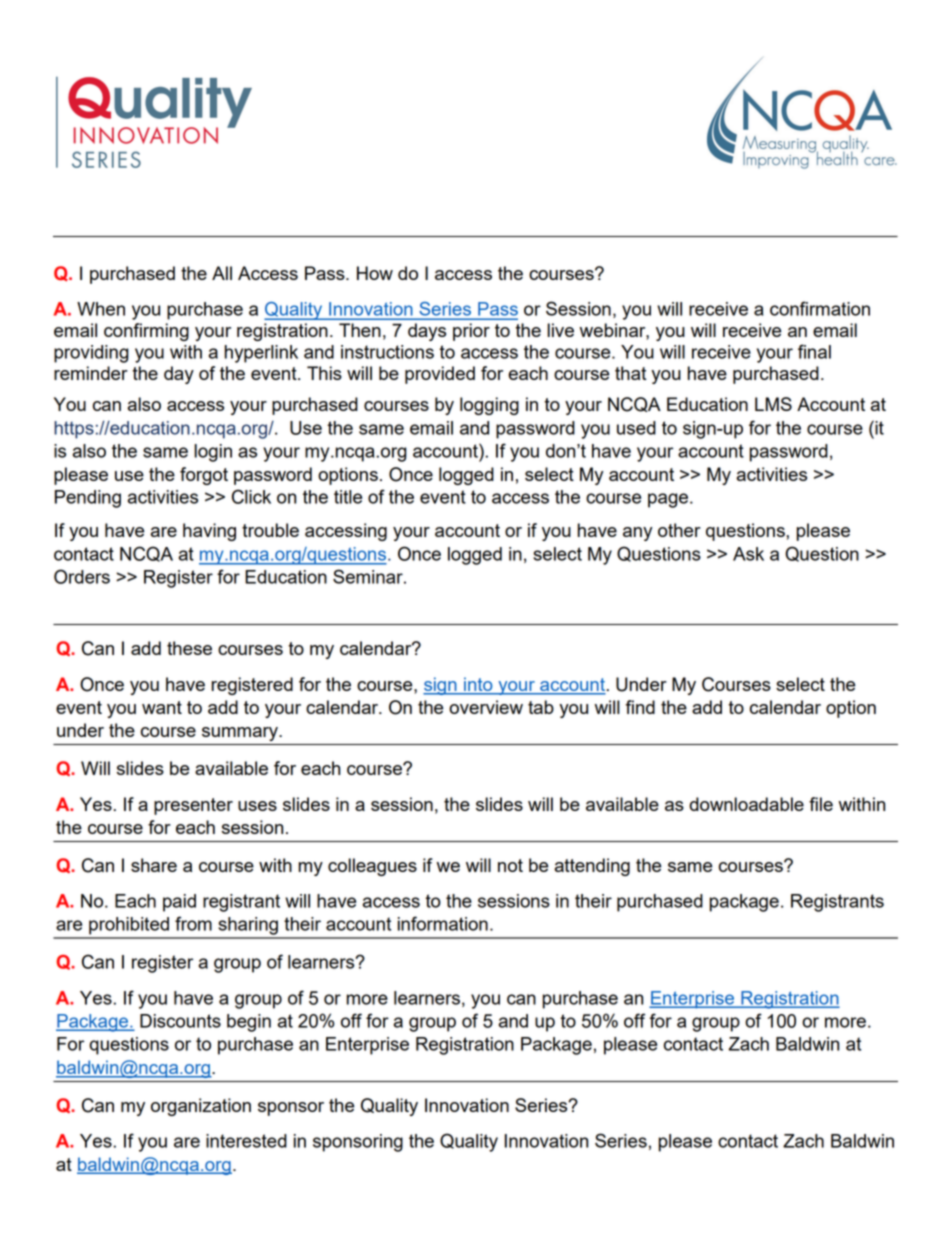 The height and width of the screenshot is (1233, 952). What do you see at coordinates (592, 867) in the screenshot?
I see `attending` at bounding box center [592, 867].
